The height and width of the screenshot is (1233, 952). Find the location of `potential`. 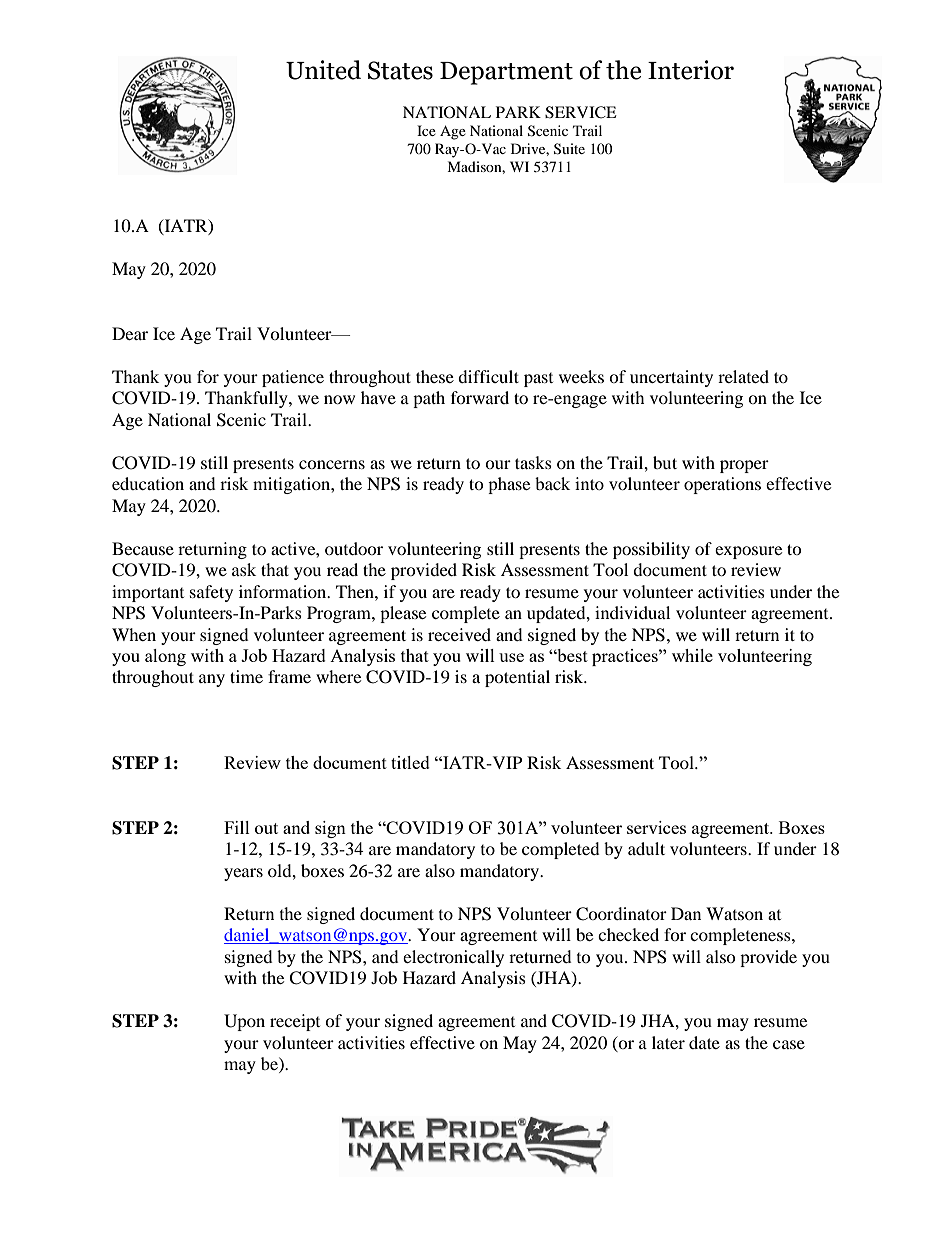

potential is located at coordinates (517, 678).
